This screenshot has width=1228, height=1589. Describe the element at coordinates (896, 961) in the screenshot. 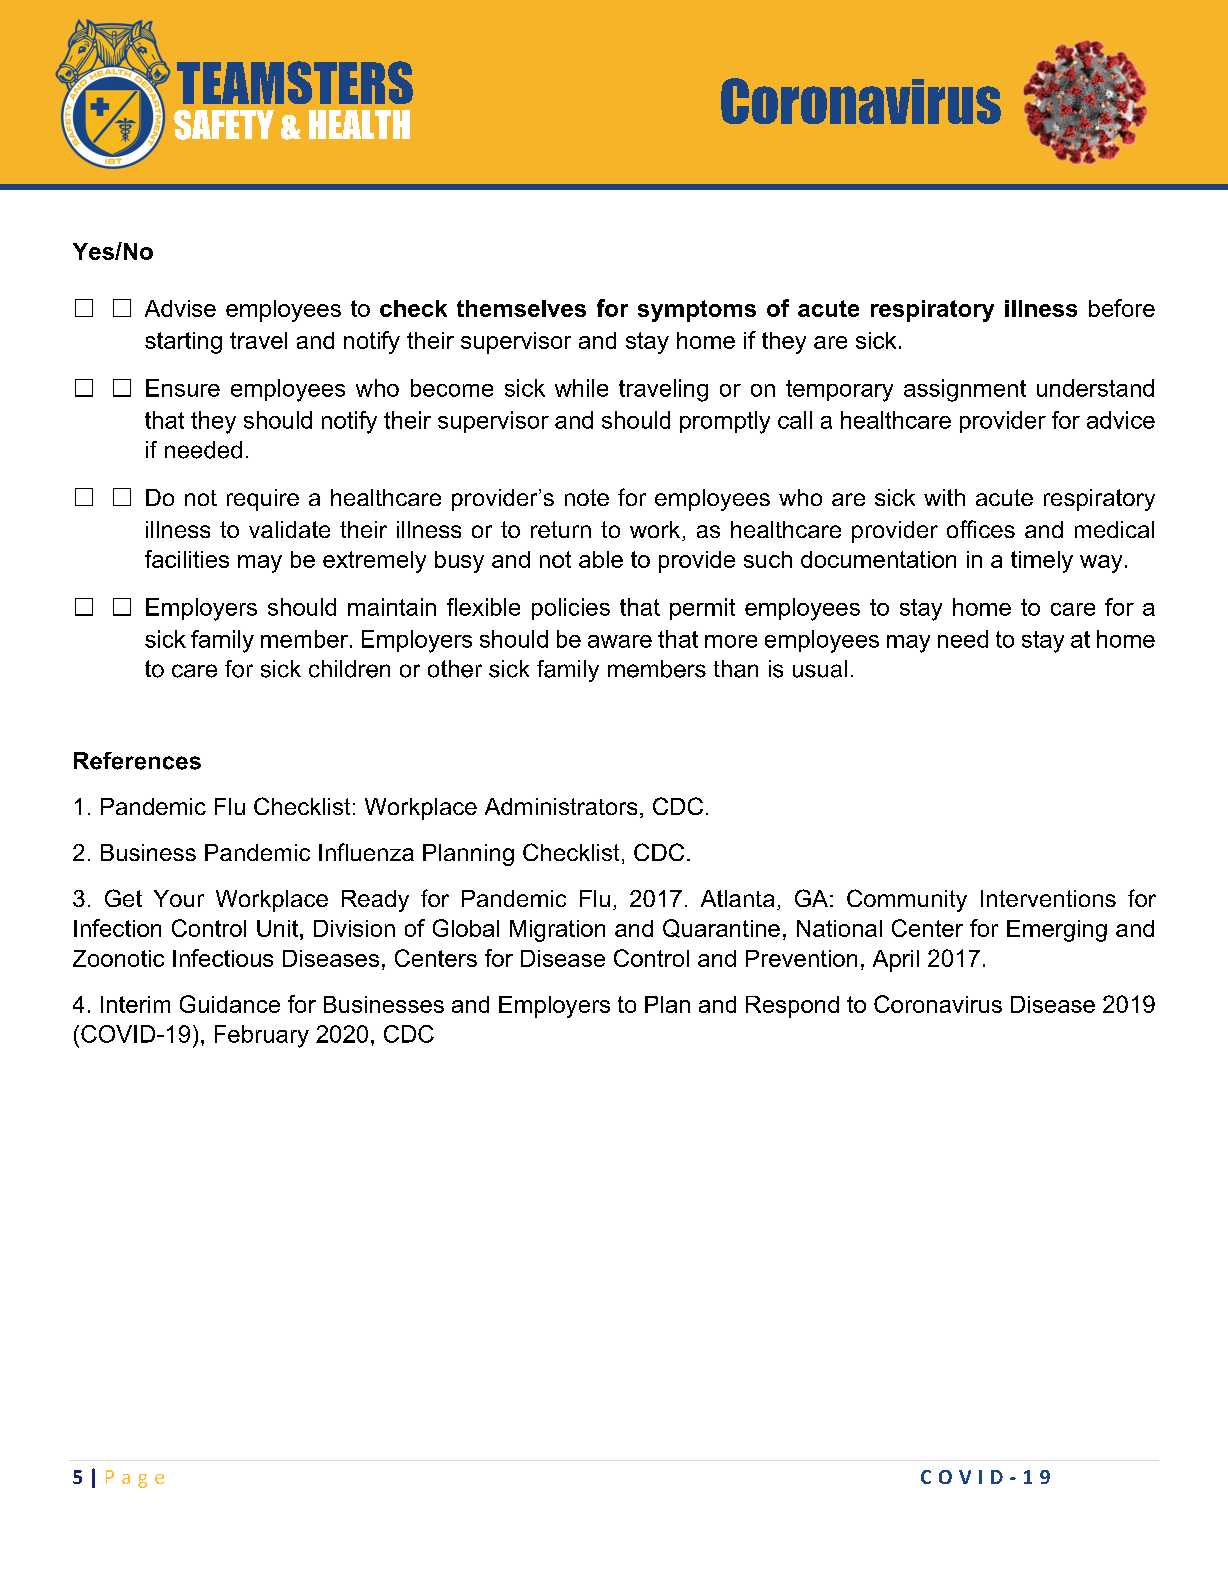

I see `April` at that location.
